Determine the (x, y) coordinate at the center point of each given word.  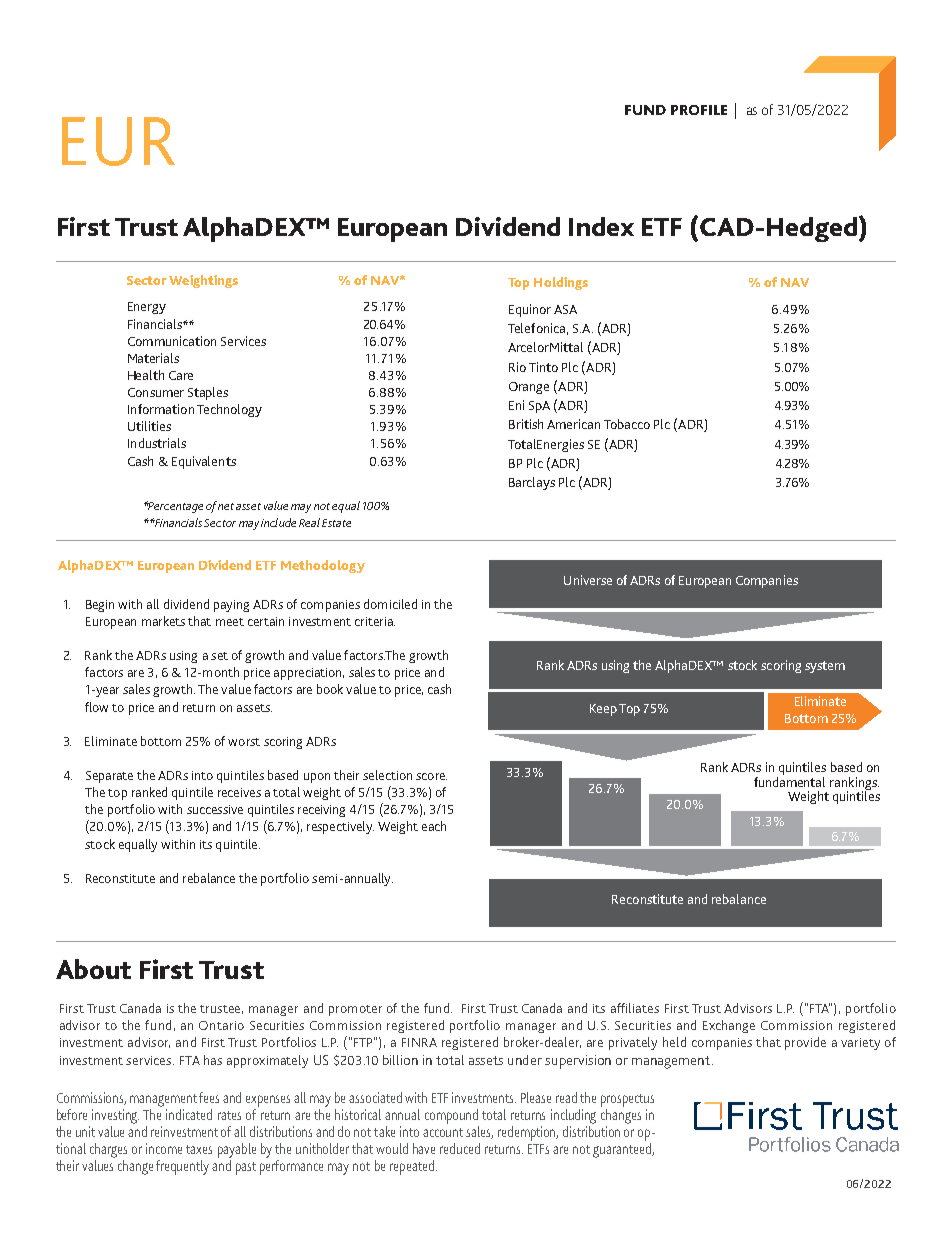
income (164, 1148)
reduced (460, 1148)
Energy (147, 308)
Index (601, 226)
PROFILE (699, 110)
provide (805, 1043)
